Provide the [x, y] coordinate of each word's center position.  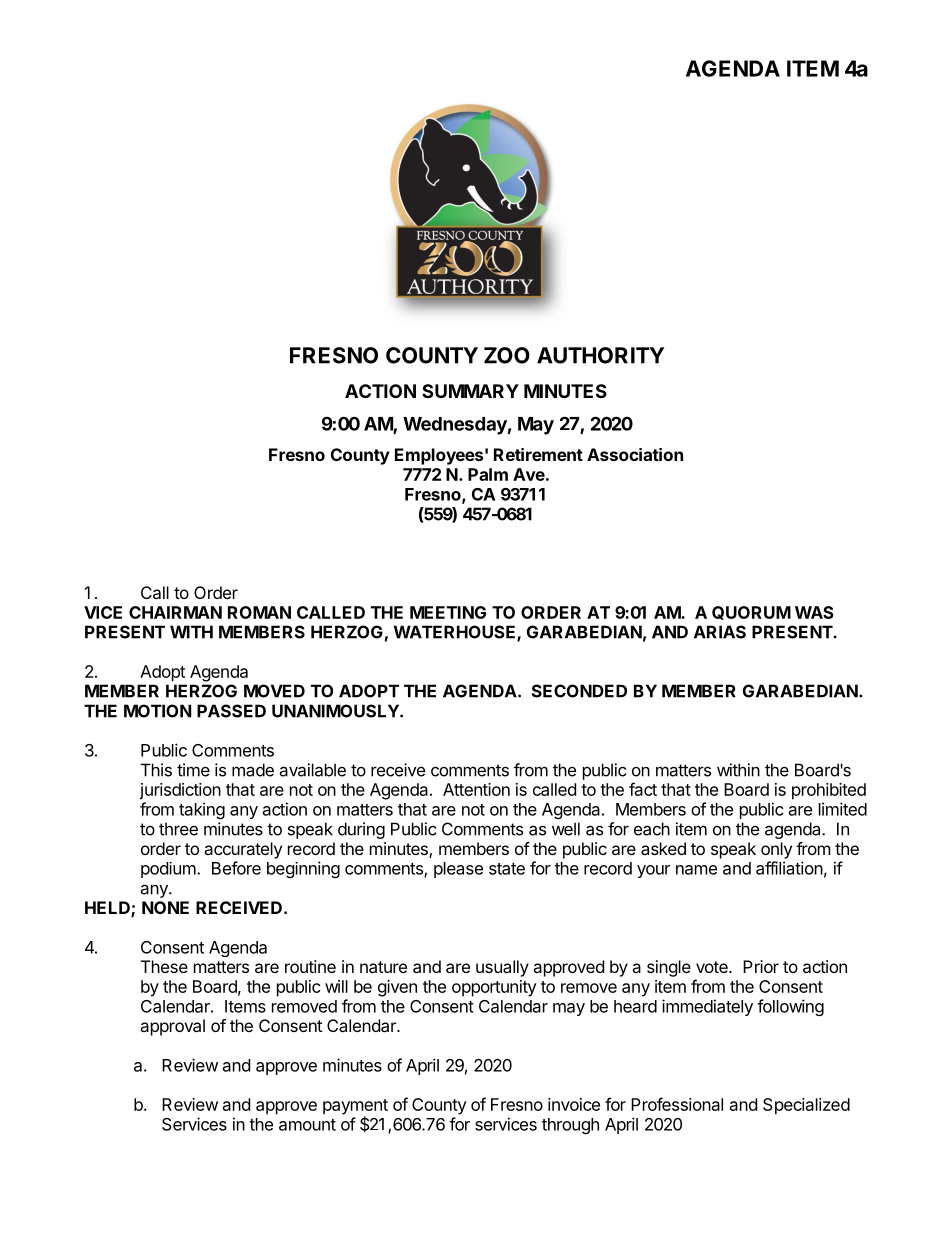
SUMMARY [470, 391]
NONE [165, 907]
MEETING [448, 612]
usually [502, 968]
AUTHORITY [600, 355]
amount [307, 1125]
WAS [814, 612]
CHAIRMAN [175, 612]
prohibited [829, 791]
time [193, 770]
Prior [761, 966]
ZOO [507, 355]
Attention [476, 789]
